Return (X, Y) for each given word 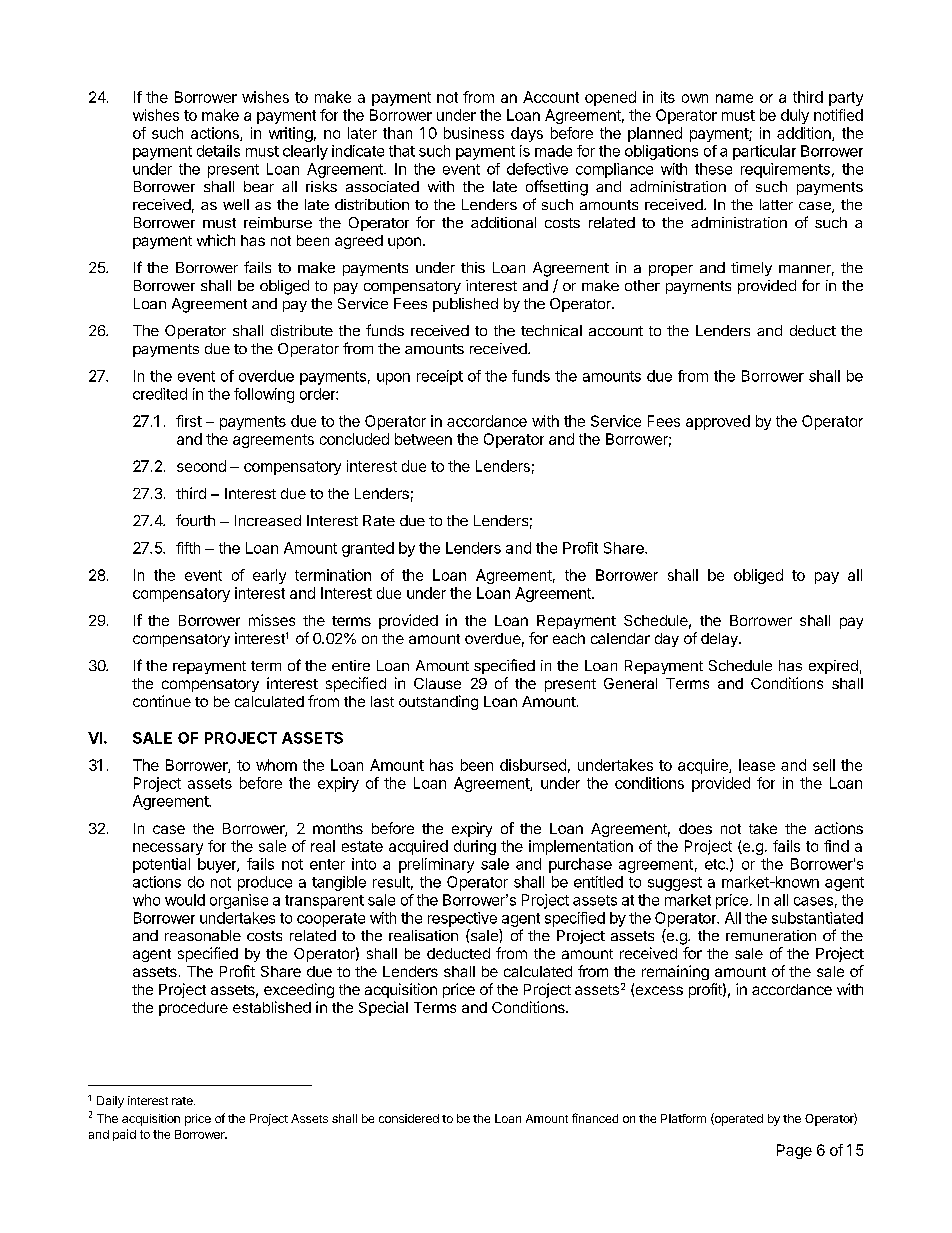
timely (751, 269)
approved (718, 422)
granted (368, 549)
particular (764, 152)
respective (462, 919)
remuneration (771, 935)
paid (124, 1135)
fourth (195, 520)
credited (160, 394)
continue (162, 701)
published (465, 305)
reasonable (203, 935)
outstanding (438, 702)
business (474, 133)
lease (757, 765)
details (218, 151)
